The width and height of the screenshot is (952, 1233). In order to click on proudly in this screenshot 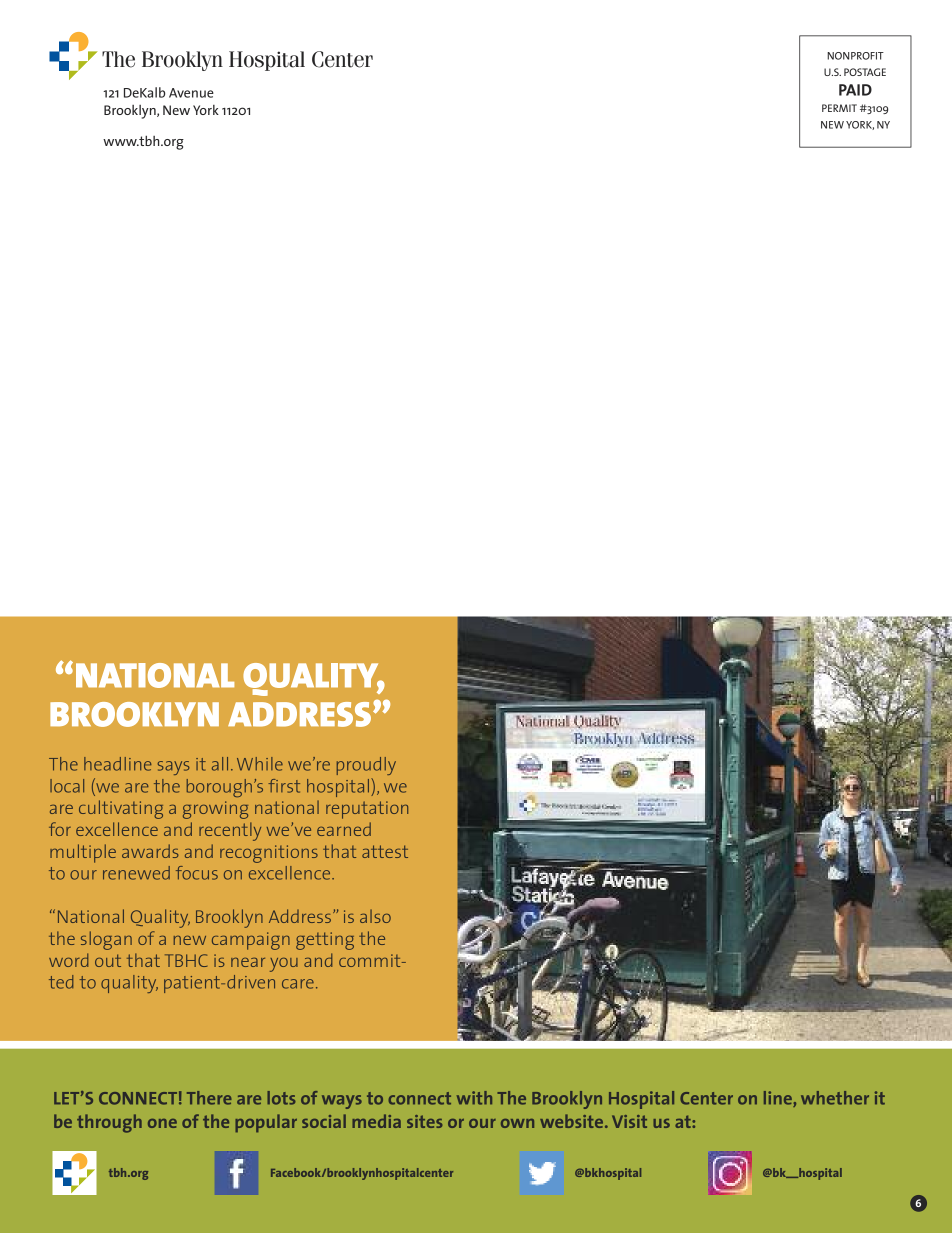, I will do `click(366, 766)`.
